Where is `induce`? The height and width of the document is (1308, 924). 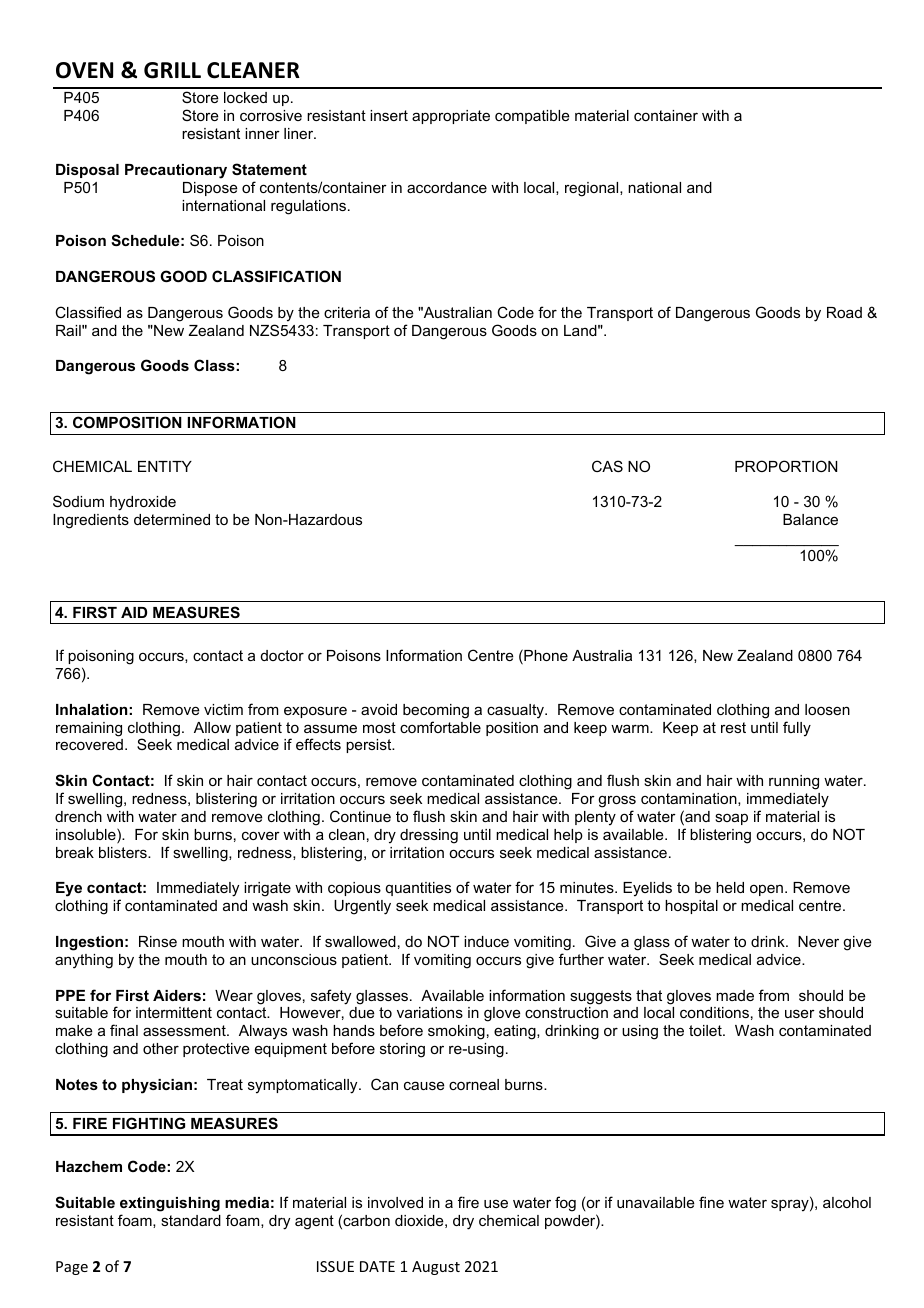 induce is located at coordinates (486, 941).
